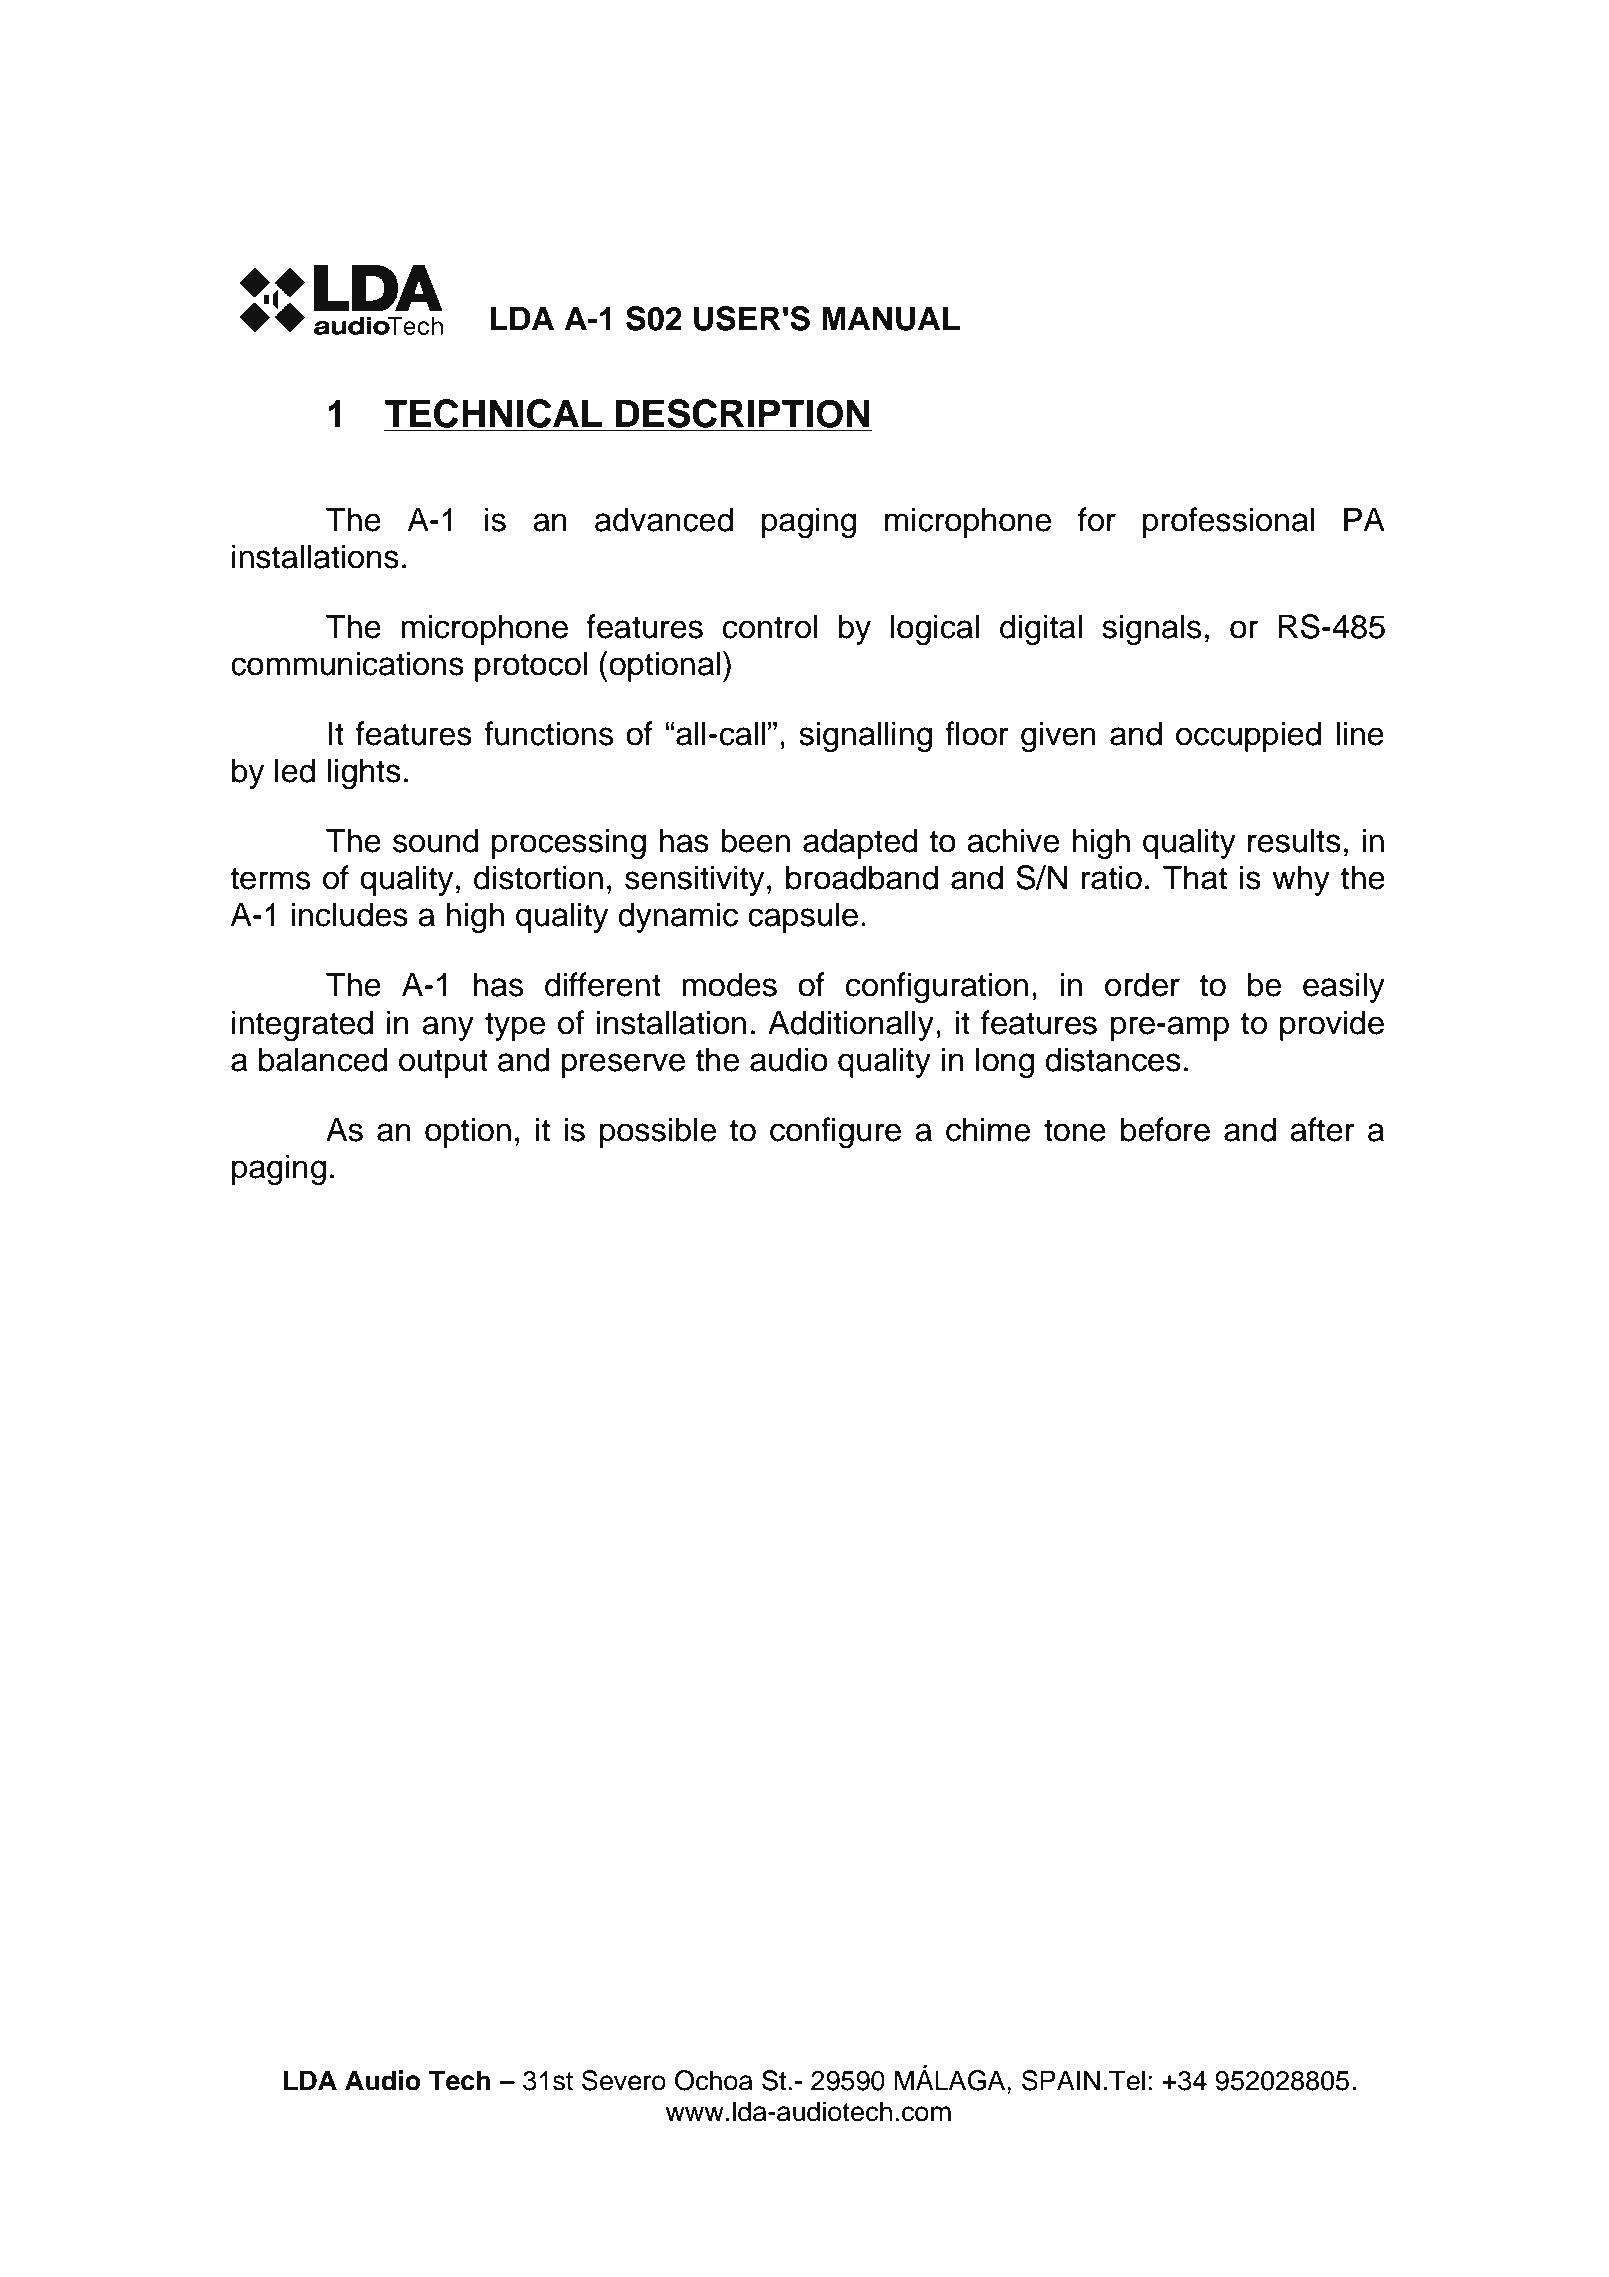  I want to click on professional, so click(1228, 522).
